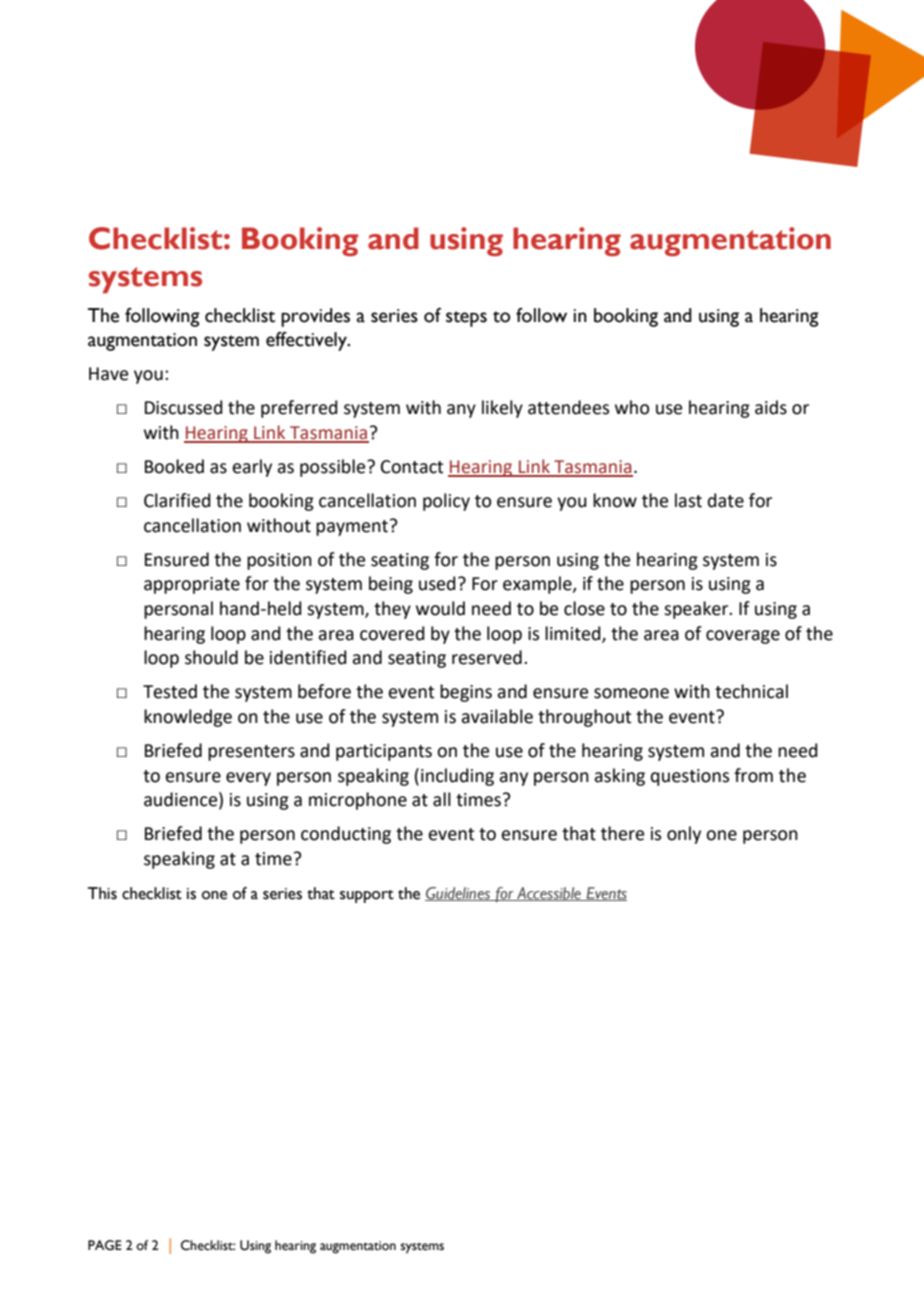 This image has height=1309, width=924. What do you see at coordinates (248, 779) in the image?
I see `every` at bounding box center [248, 779].
